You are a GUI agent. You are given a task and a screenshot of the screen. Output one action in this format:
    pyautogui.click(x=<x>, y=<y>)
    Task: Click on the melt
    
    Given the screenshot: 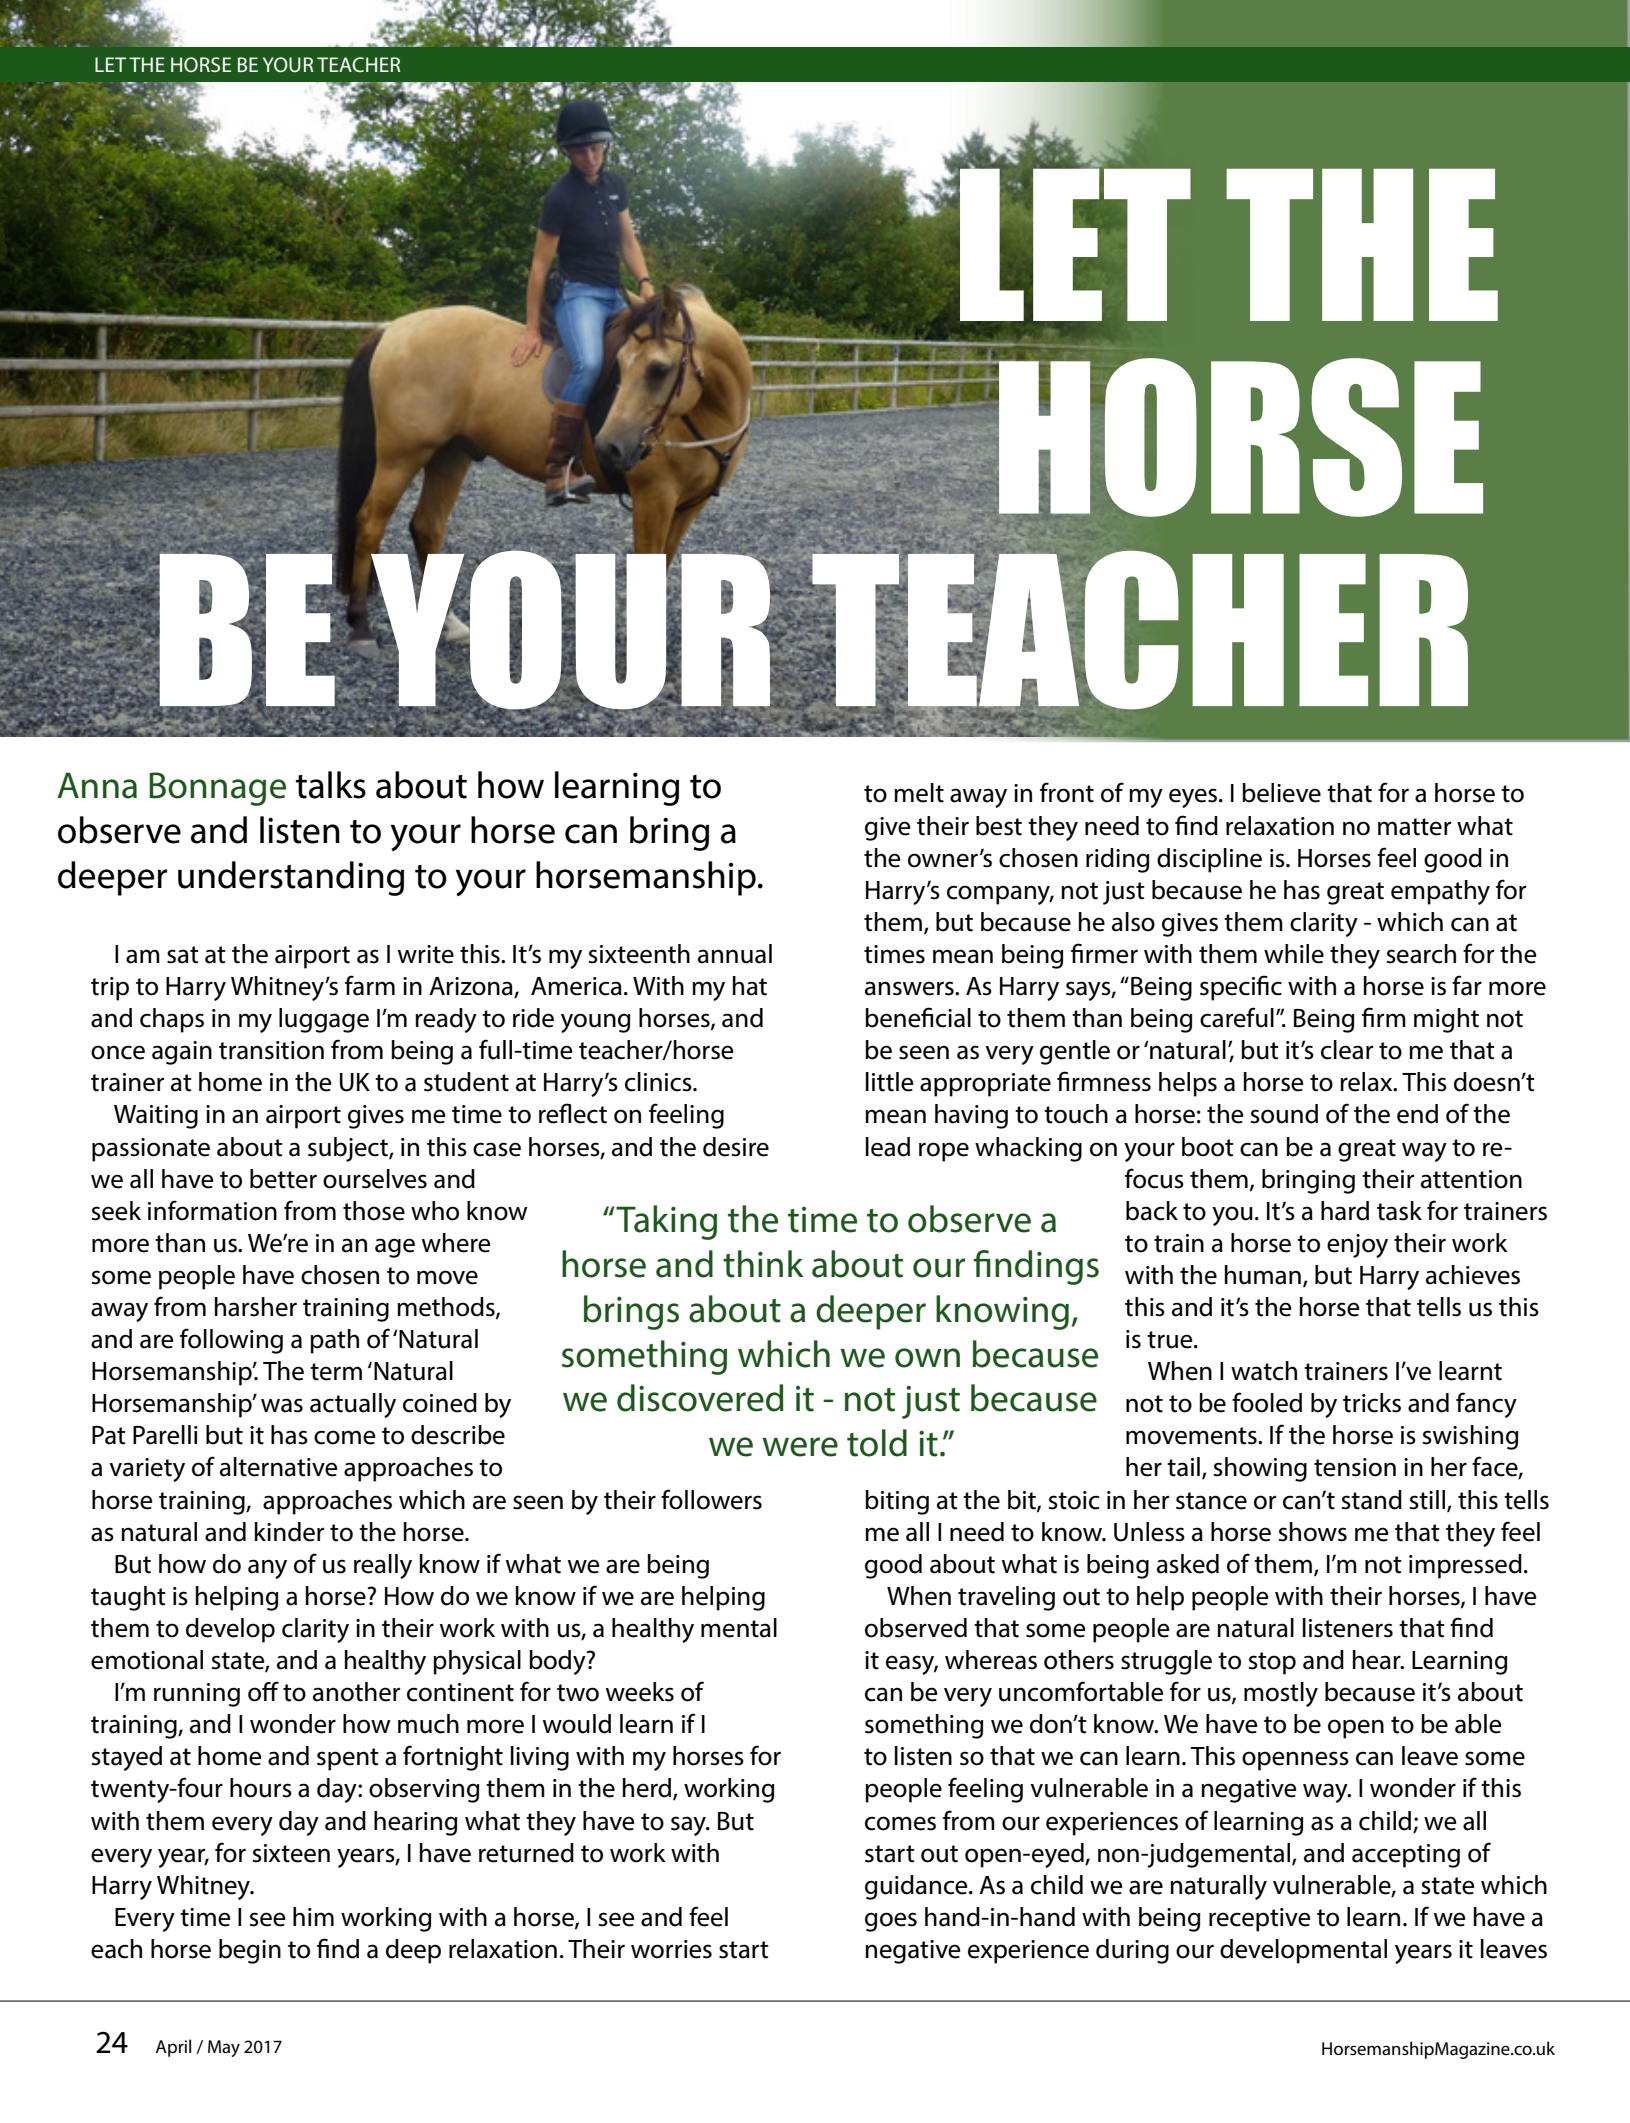 What is the action you would take?
    pyautogui.click(x=919, y=793)
